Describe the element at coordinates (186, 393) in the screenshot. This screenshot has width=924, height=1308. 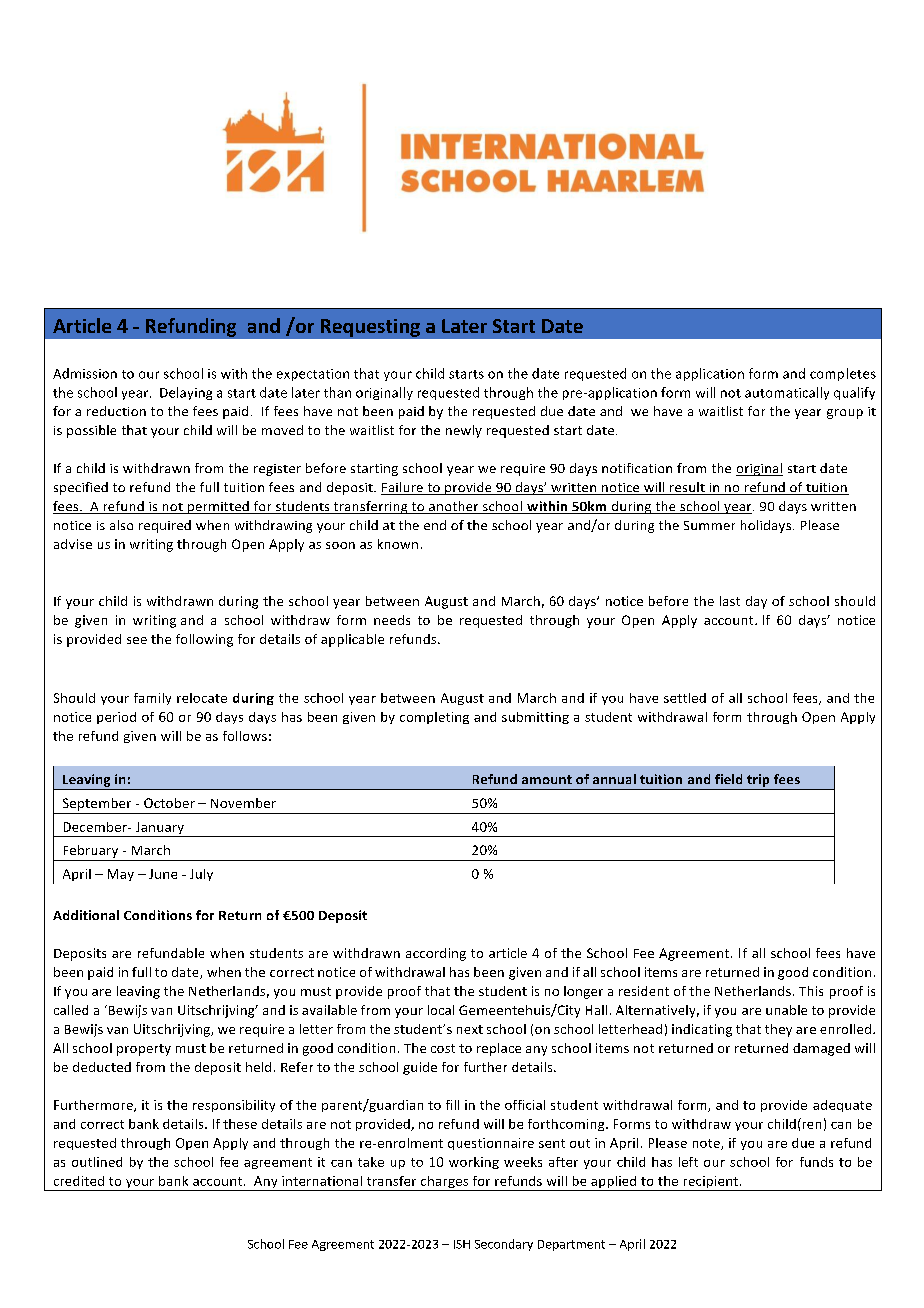
I see `Delaying` at that location.
